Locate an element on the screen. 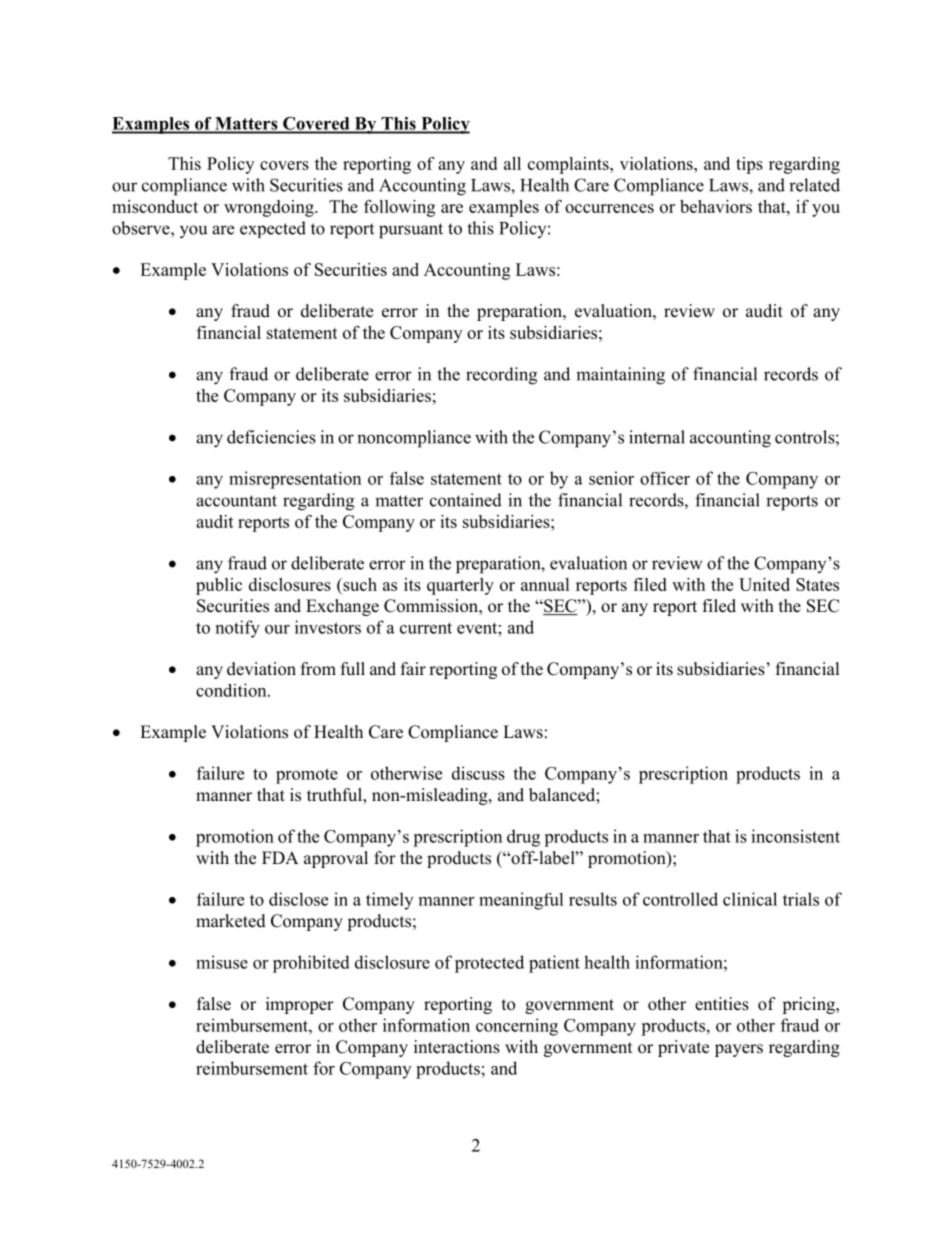  deficiencies is located at coordinates (271, 437).
